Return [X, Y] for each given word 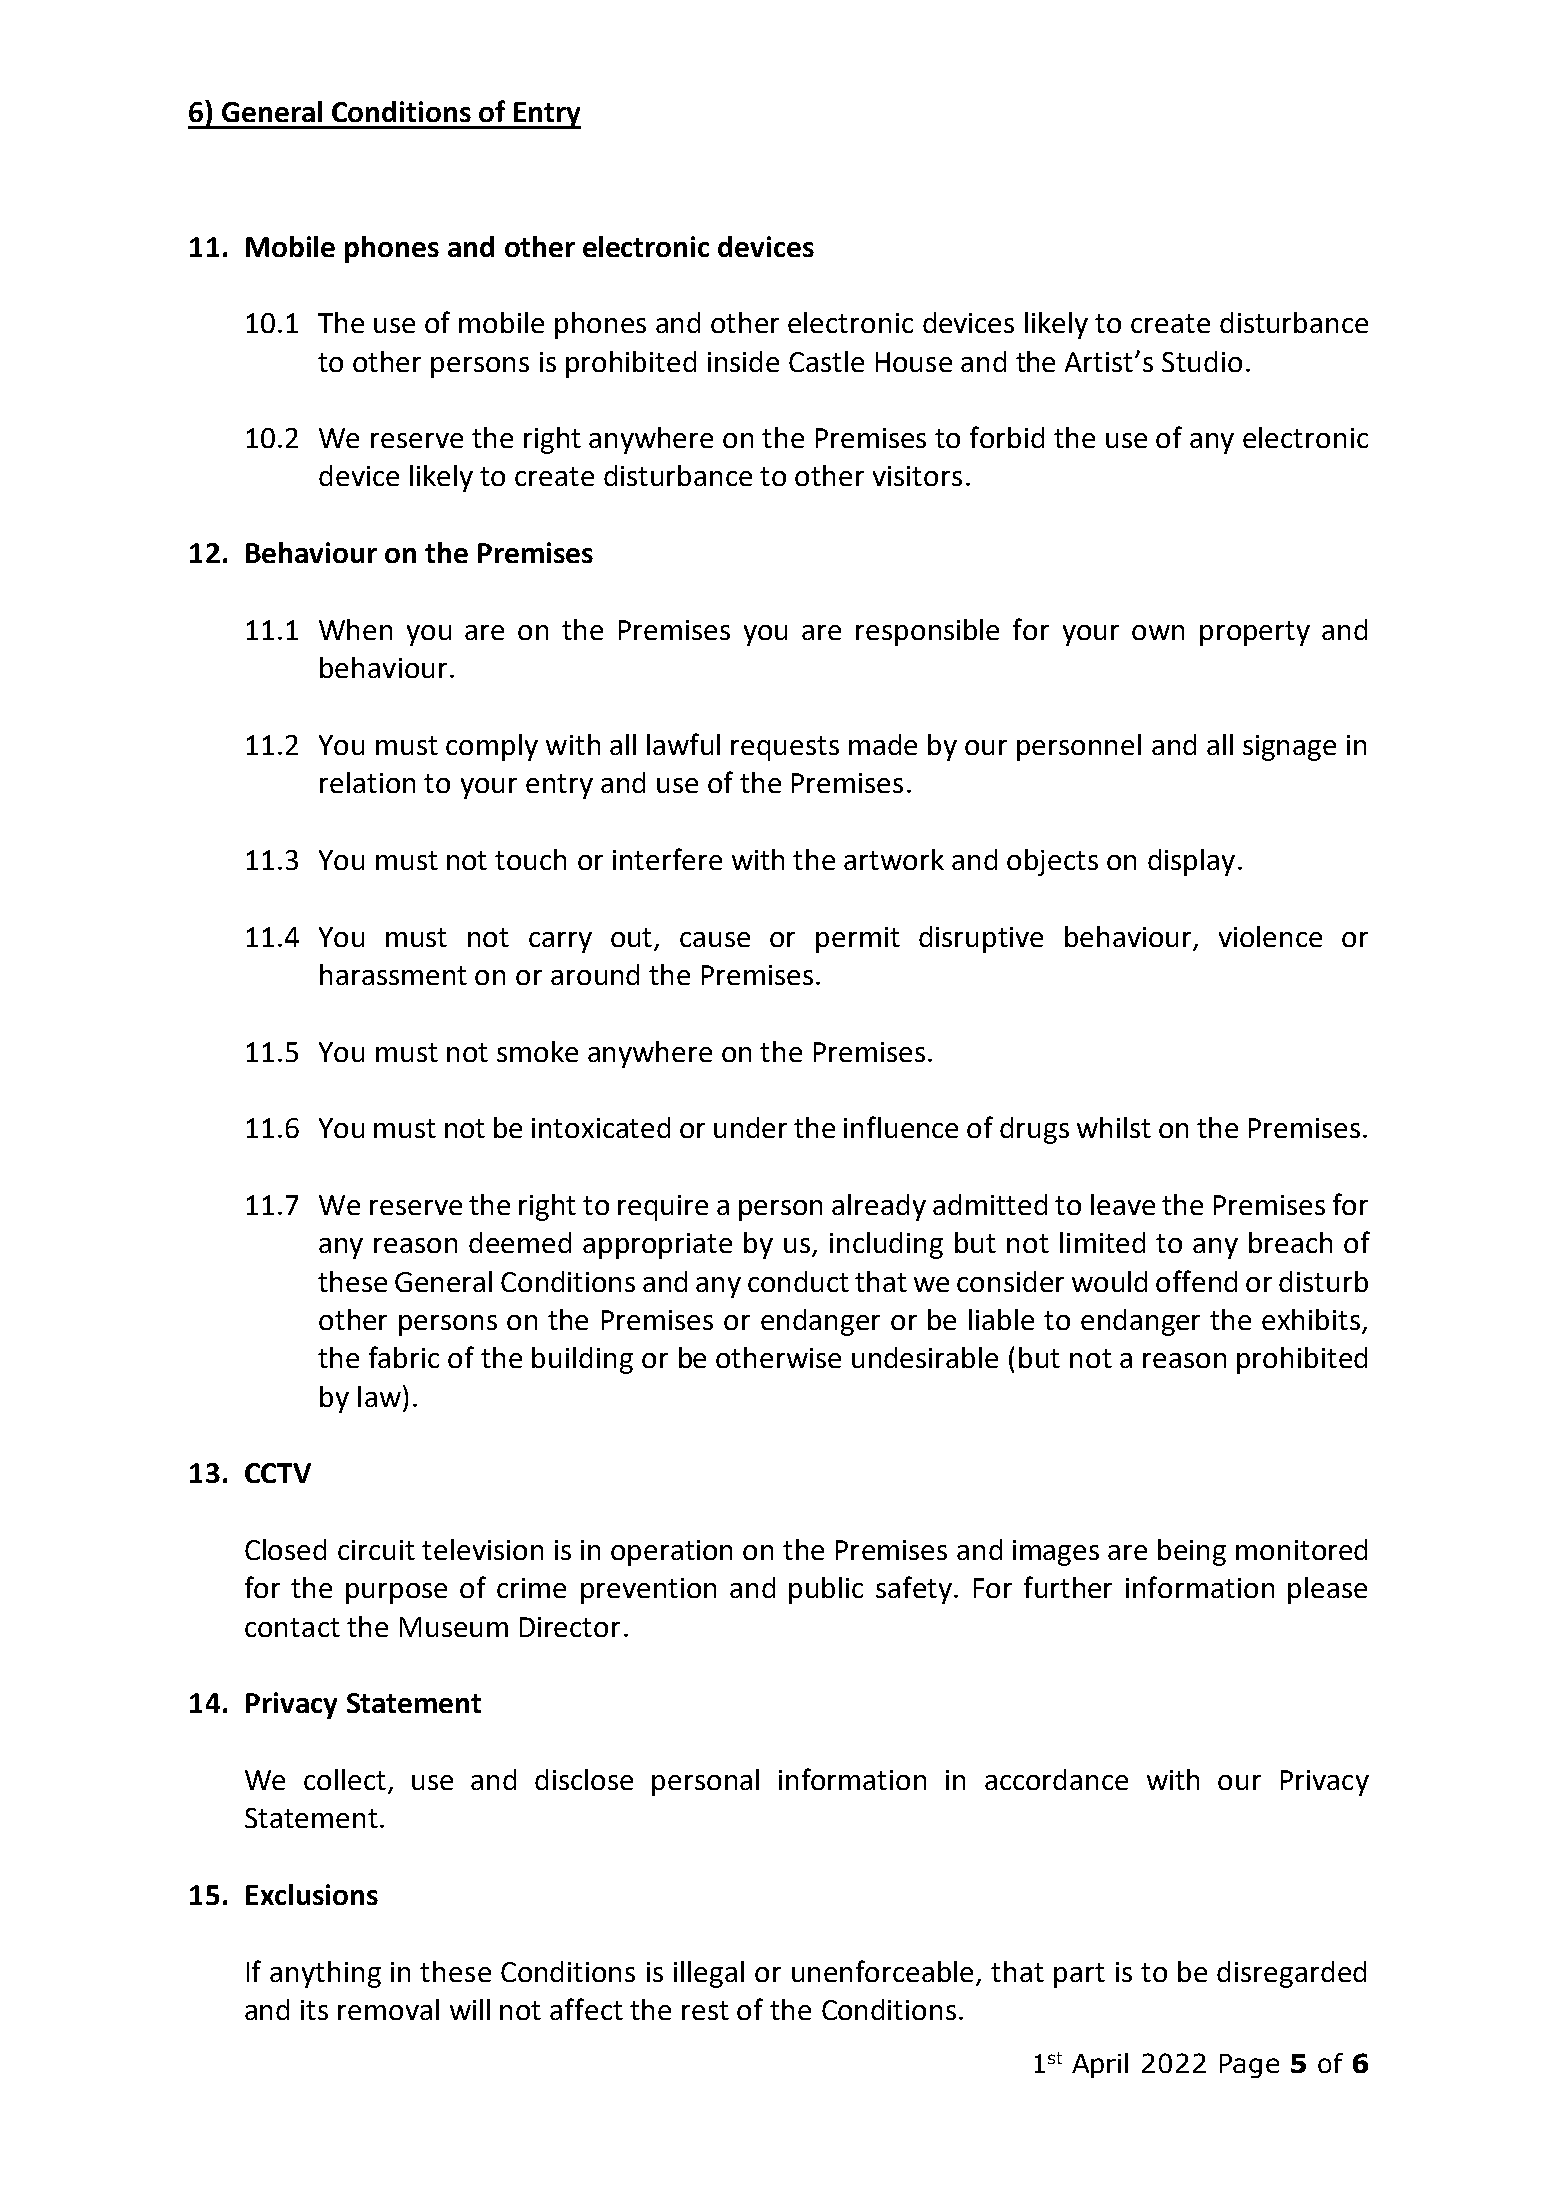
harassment [393, 974]
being [1192, 1552]
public [826, 1590]
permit [858, 940]
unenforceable [882, 1971]
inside [743, 361]
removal [388, 2009]
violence [1270, 936]
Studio [1202, 361]
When [355, 629]
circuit [376, 1550]
